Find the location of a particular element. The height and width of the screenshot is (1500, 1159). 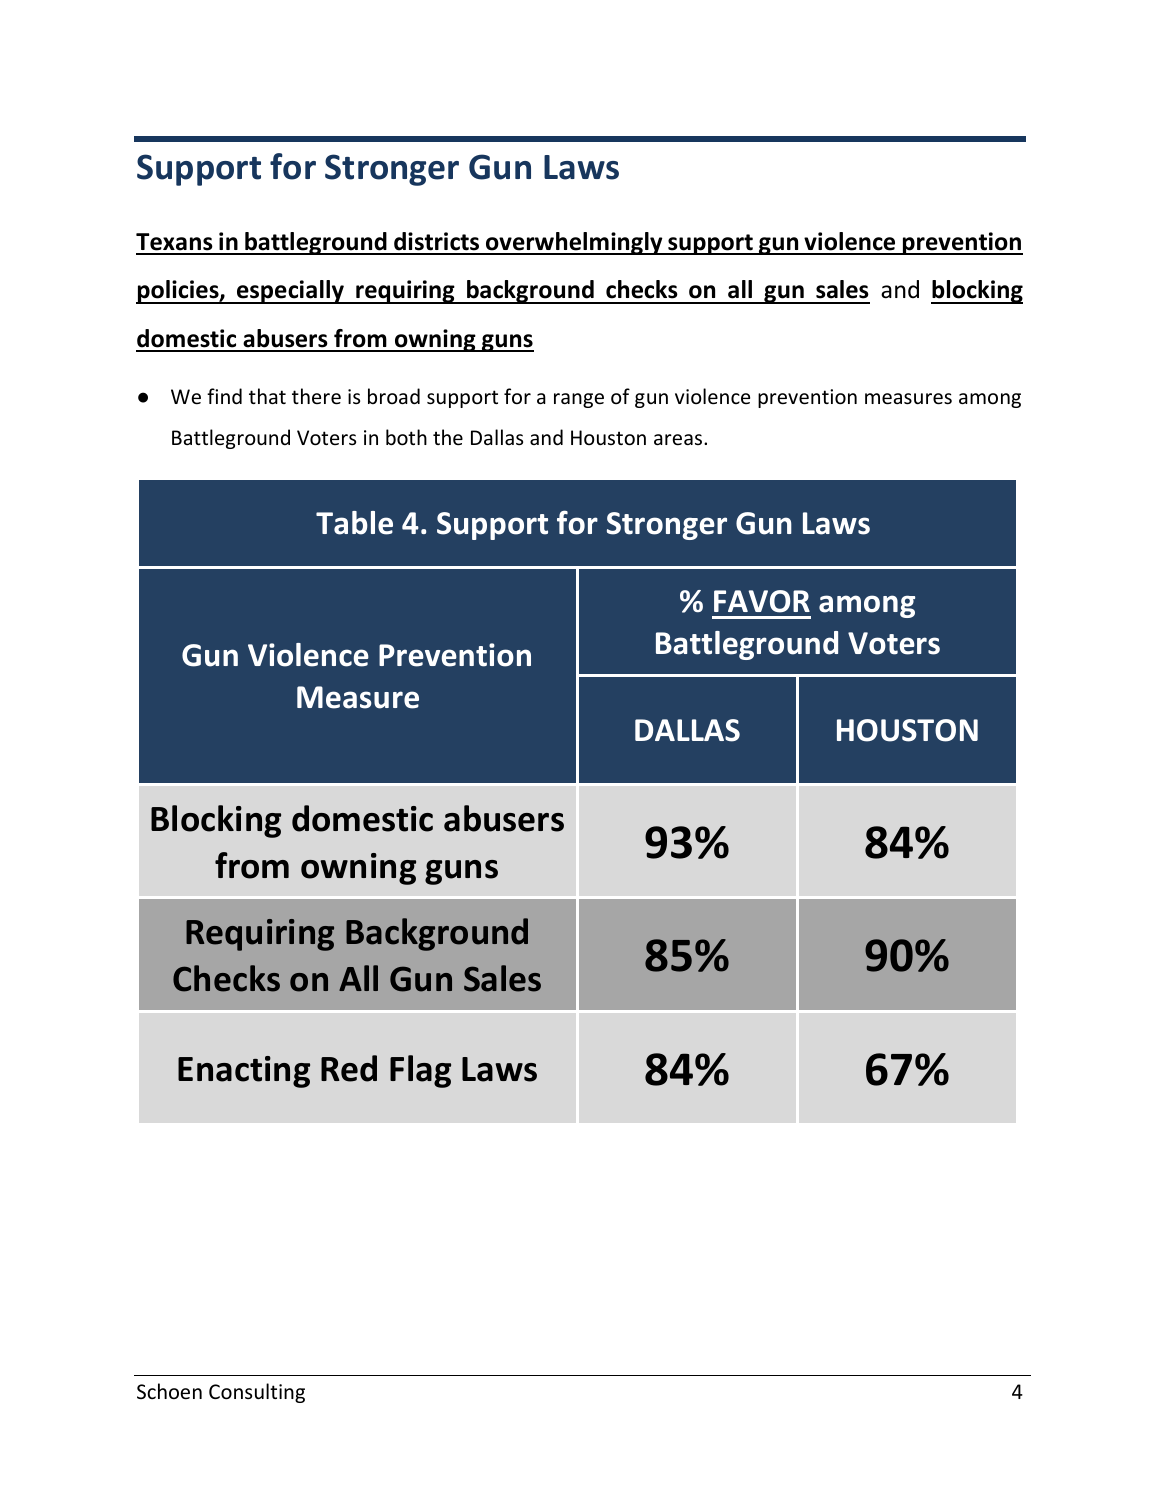

Enacting is located at coordinates (244, 1072).
